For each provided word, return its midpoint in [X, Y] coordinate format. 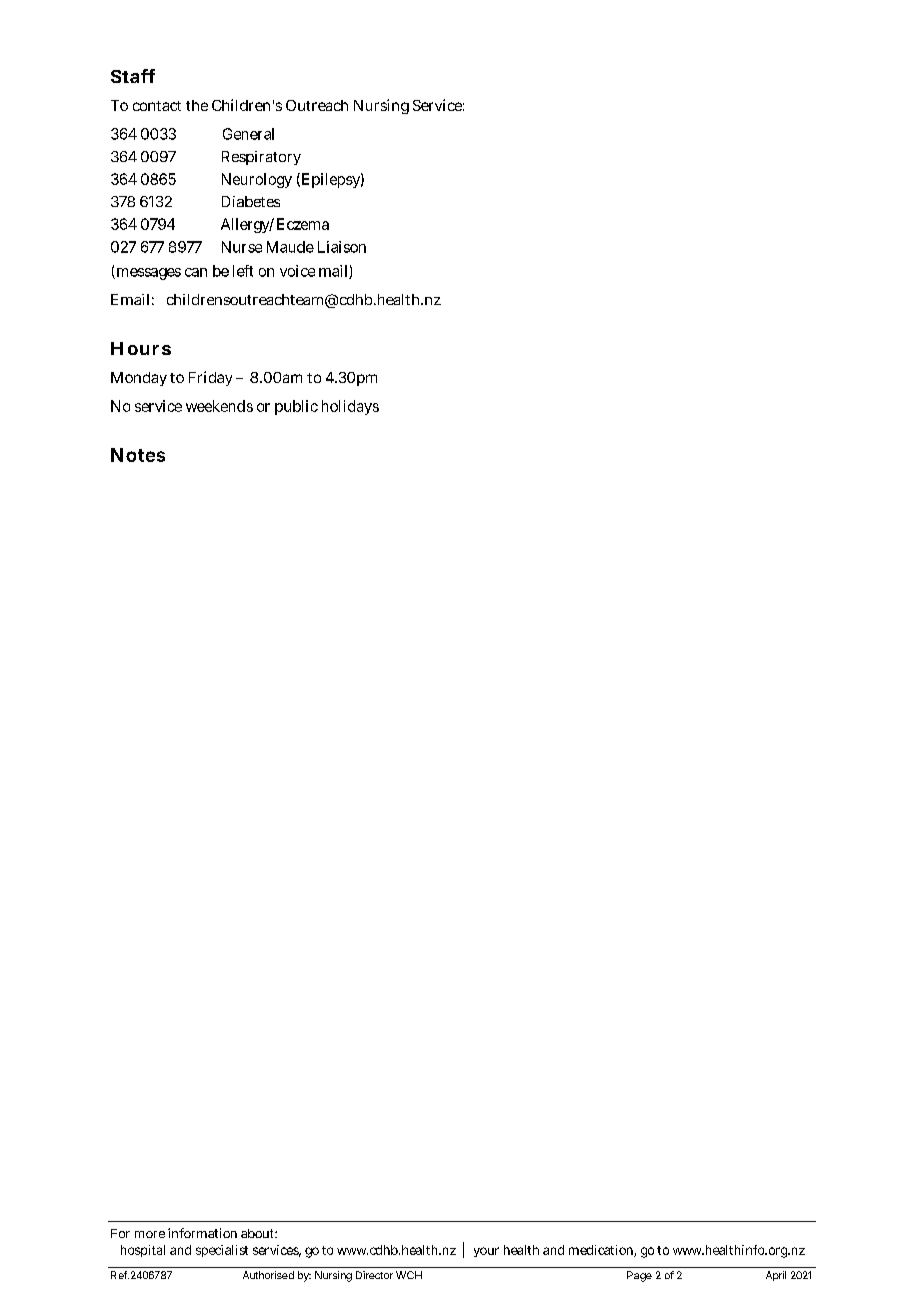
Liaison [342, 247]
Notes [138, 455]
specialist [222, 1251]
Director [374, 1275]
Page [639, 1276]
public [296, 407]
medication [602, 1251]
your [486, 1252]
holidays [350, 407]
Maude [290, 247]
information [202, 1233]
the [197, 105]
